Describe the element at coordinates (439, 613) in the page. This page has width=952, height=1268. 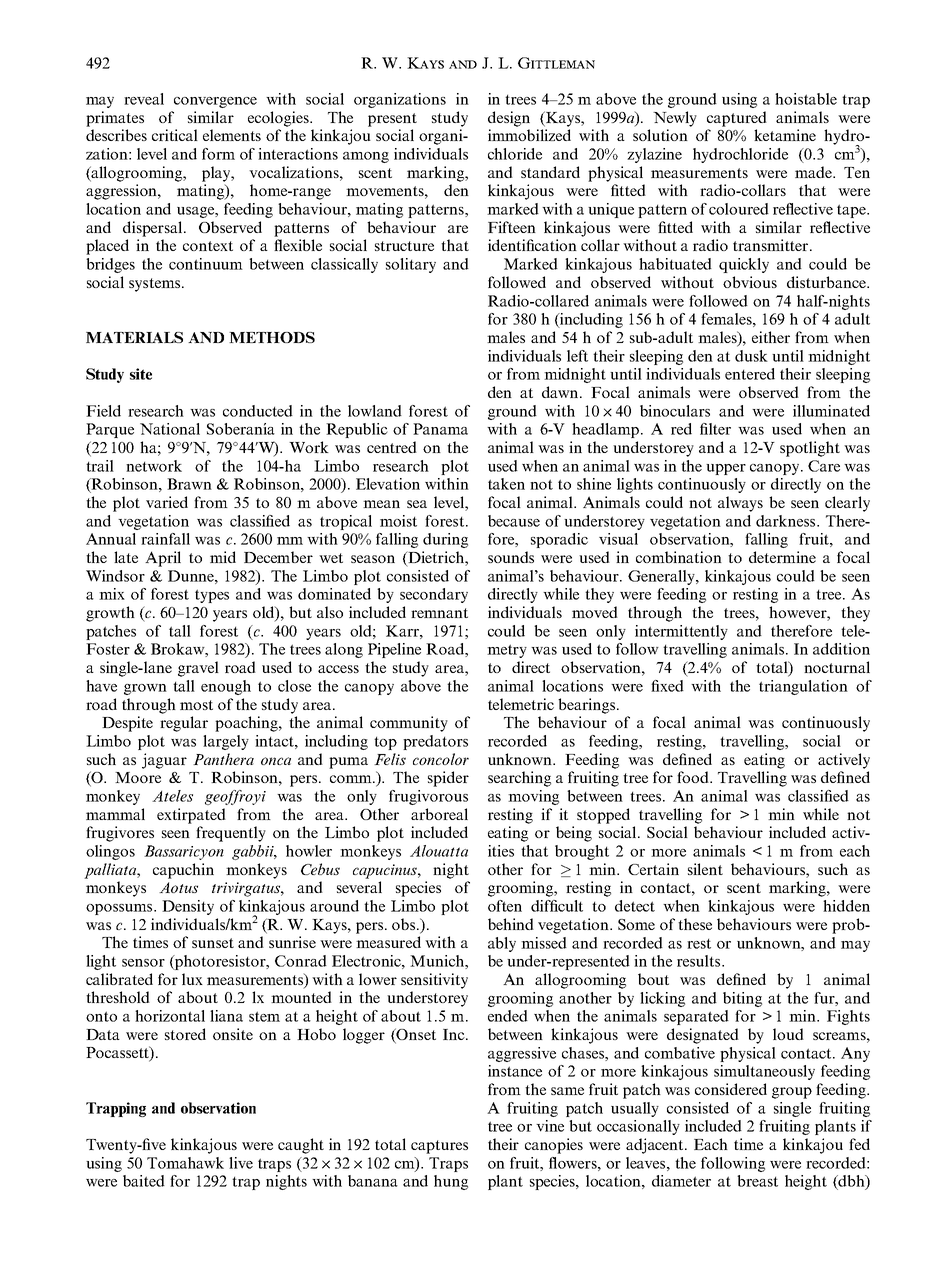
I see `remnant` at that location.
